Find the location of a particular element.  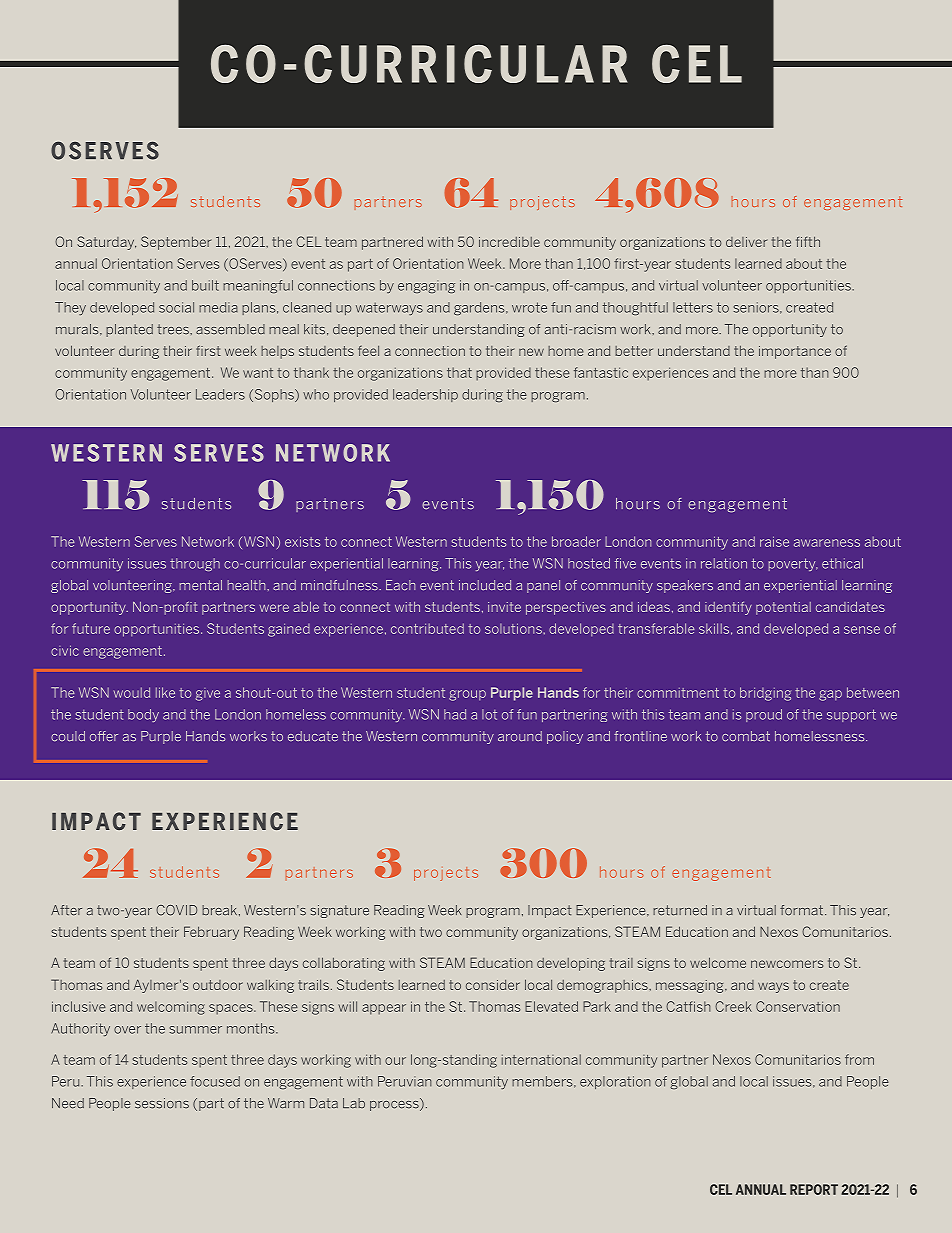

through is located at coordinates (195, 564).
